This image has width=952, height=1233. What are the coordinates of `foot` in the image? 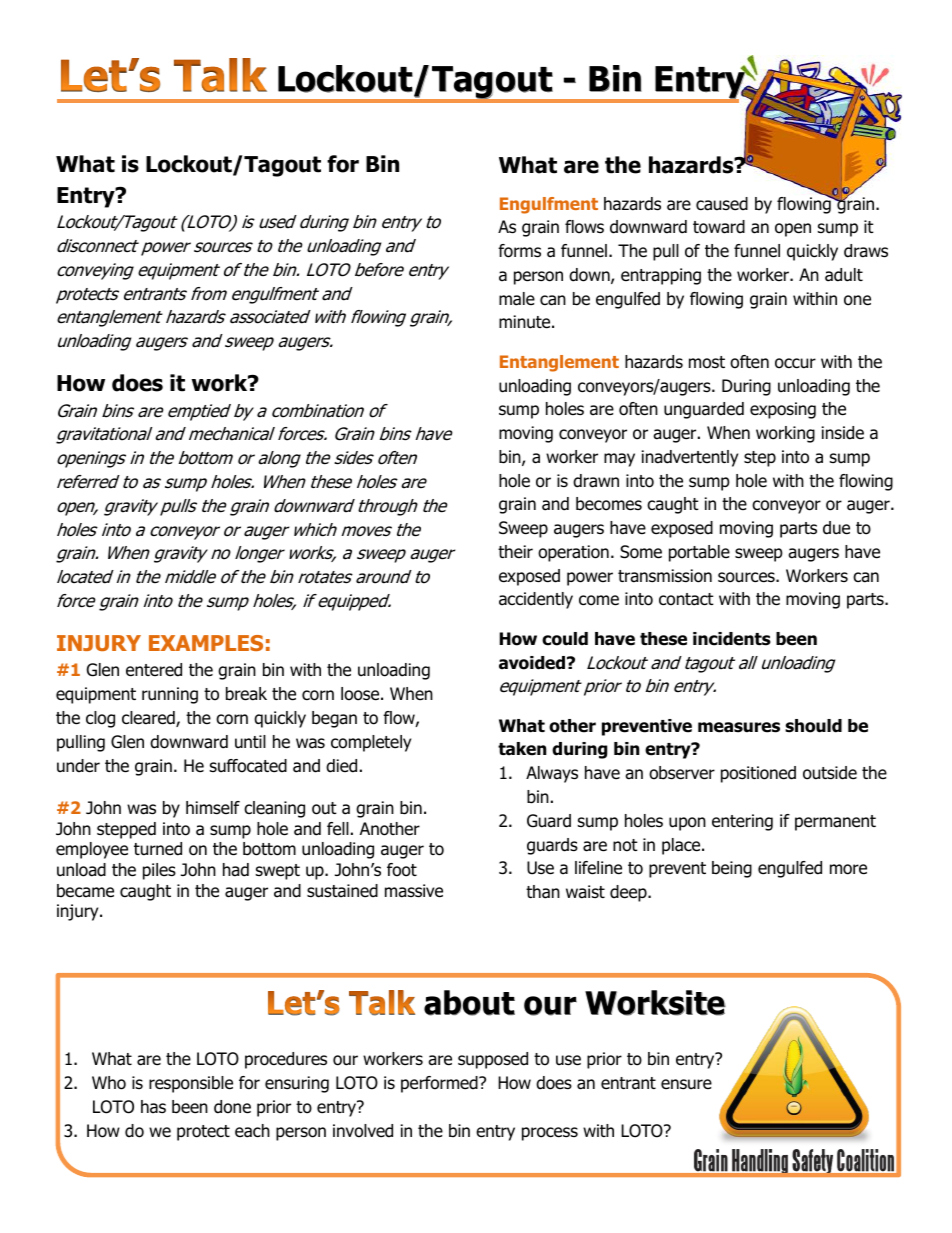 It's located at (402, 870).
